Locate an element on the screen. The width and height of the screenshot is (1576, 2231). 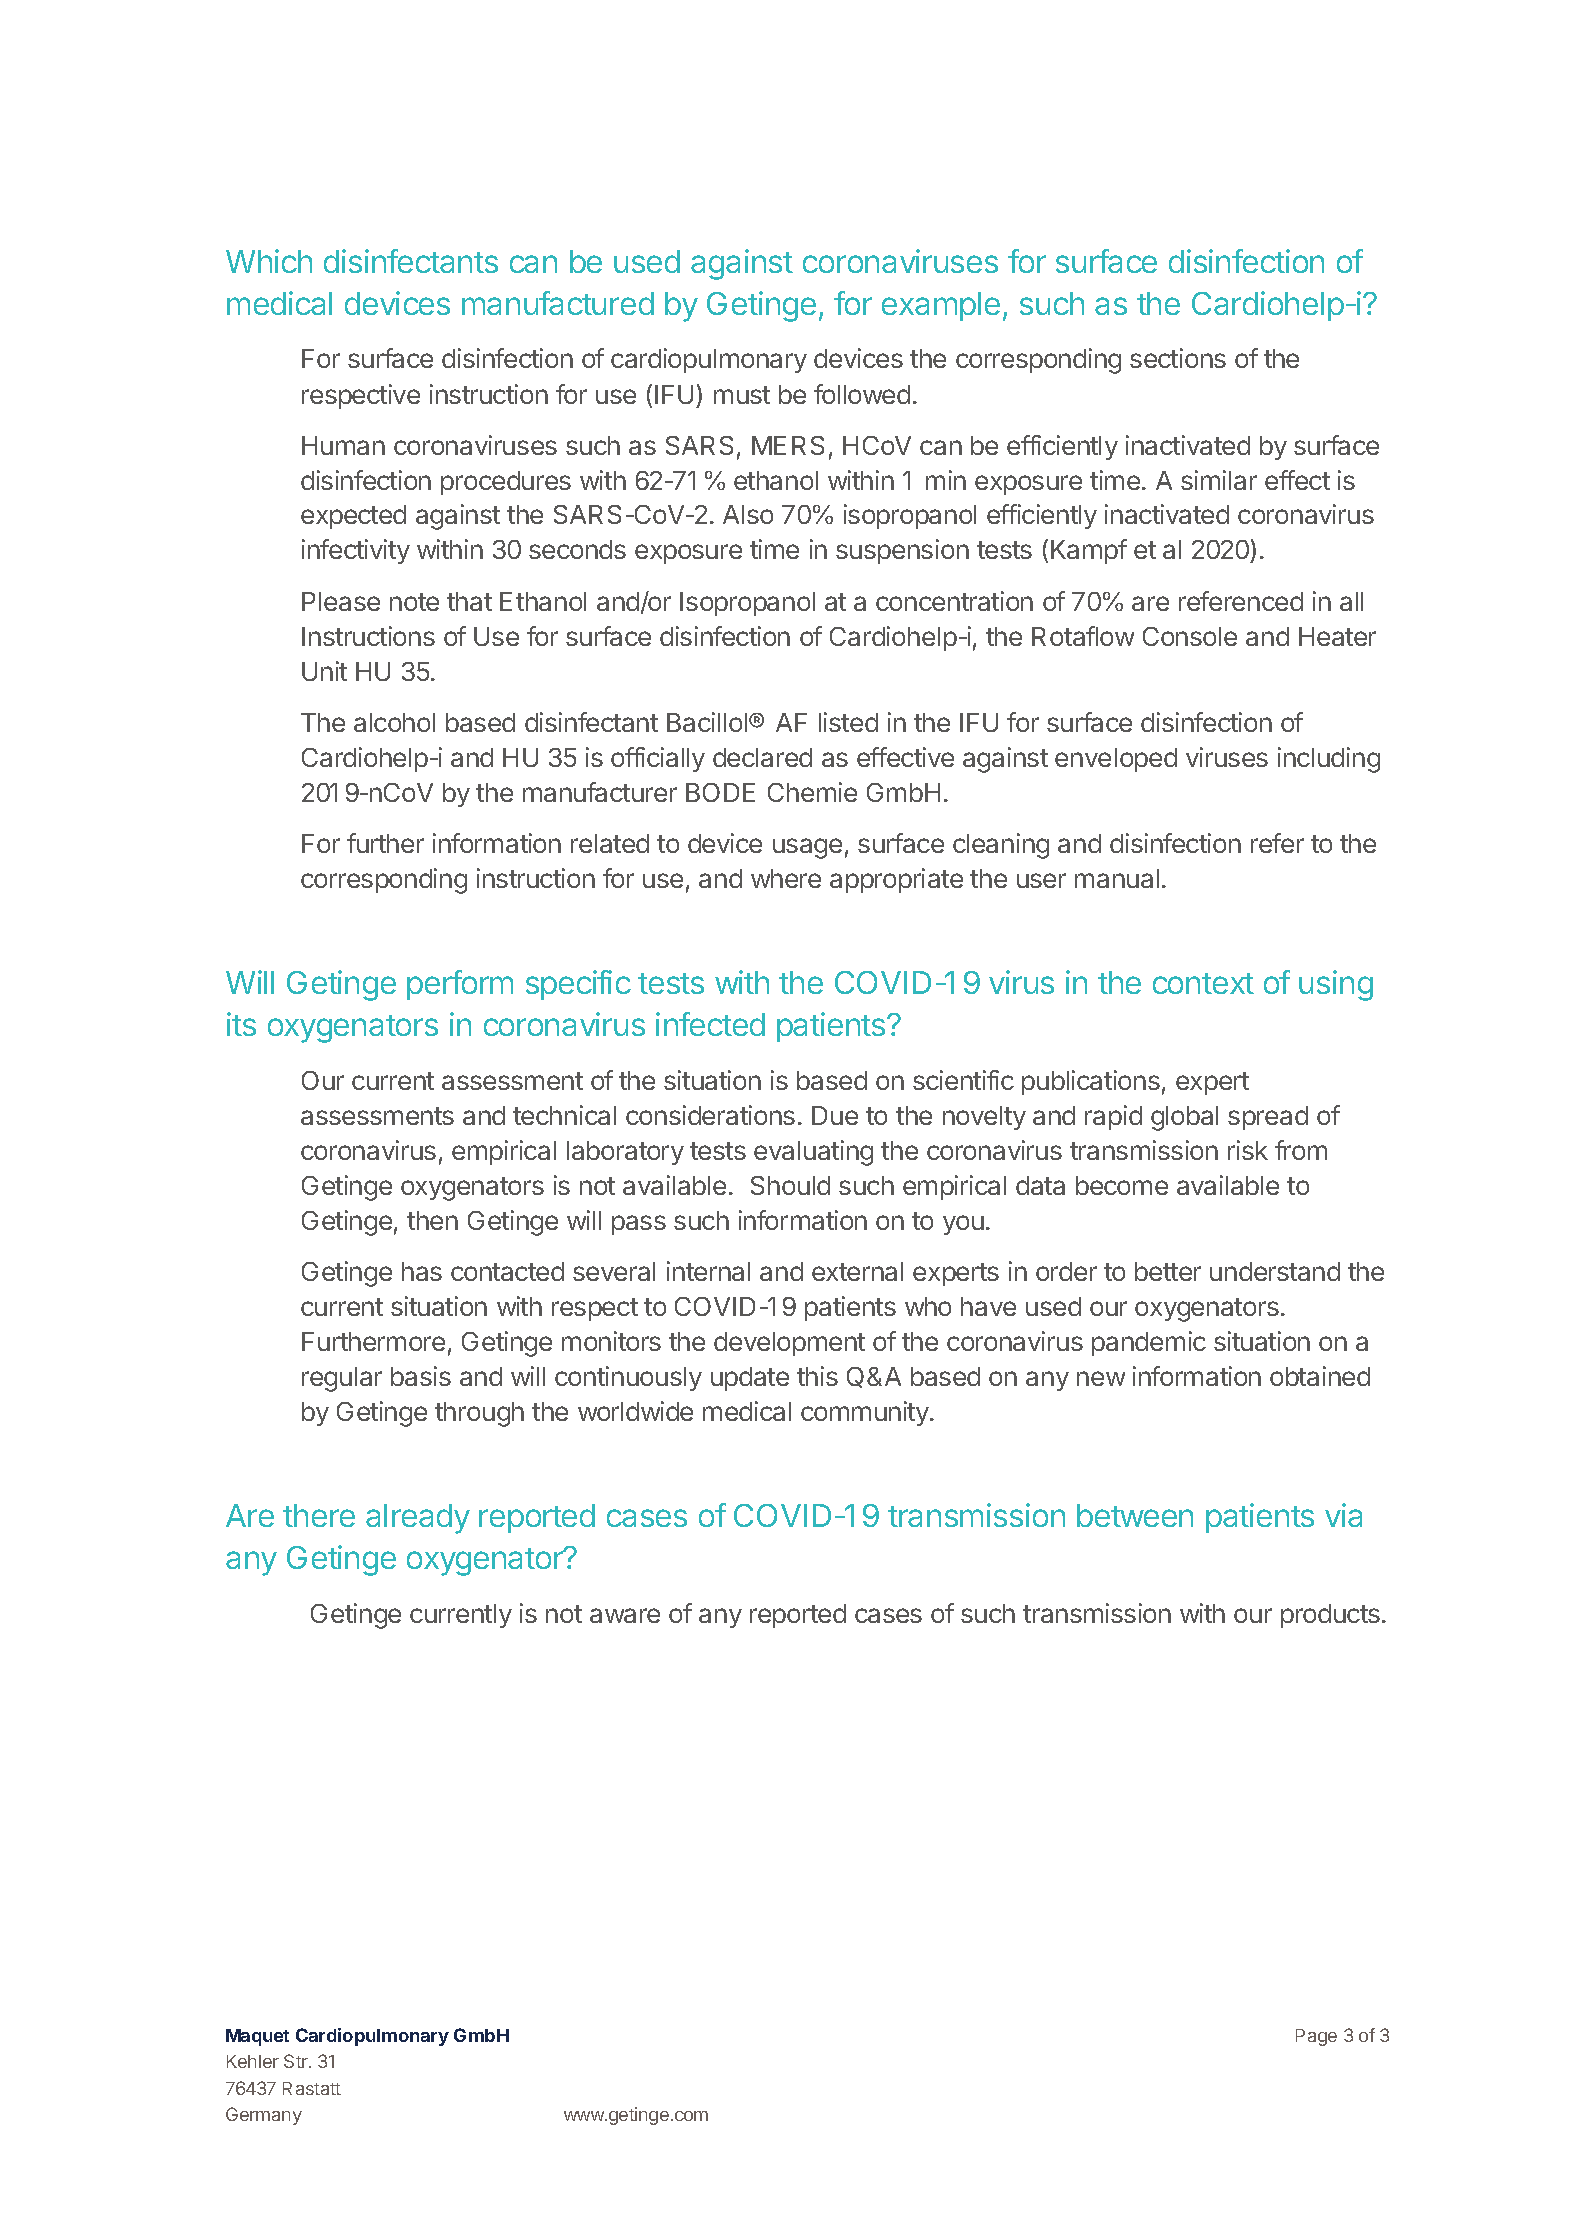
Germany is located at coordinates (264, 2116).
